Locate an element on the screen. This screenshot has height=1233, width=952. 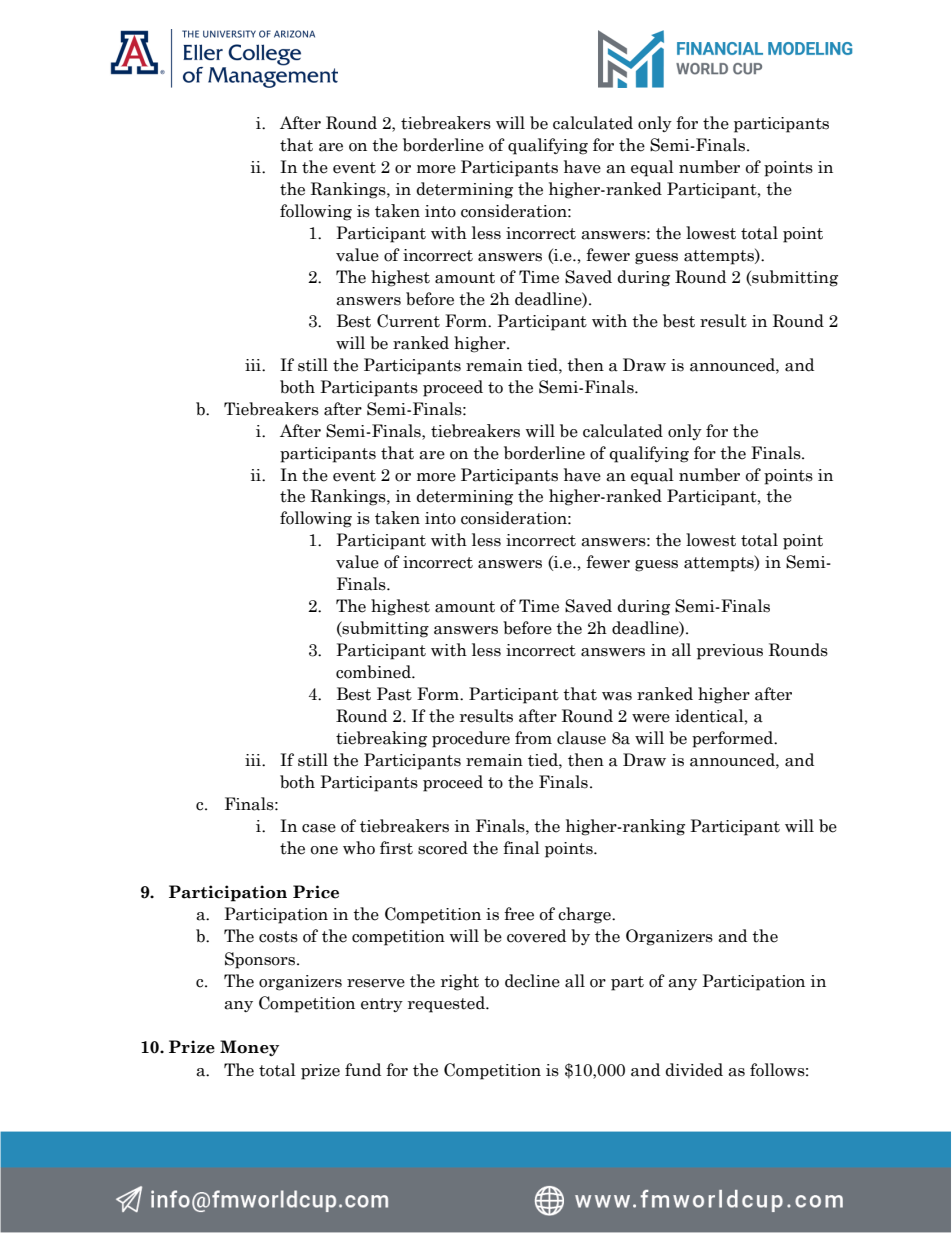
was is located at coordinates (617, 696).
